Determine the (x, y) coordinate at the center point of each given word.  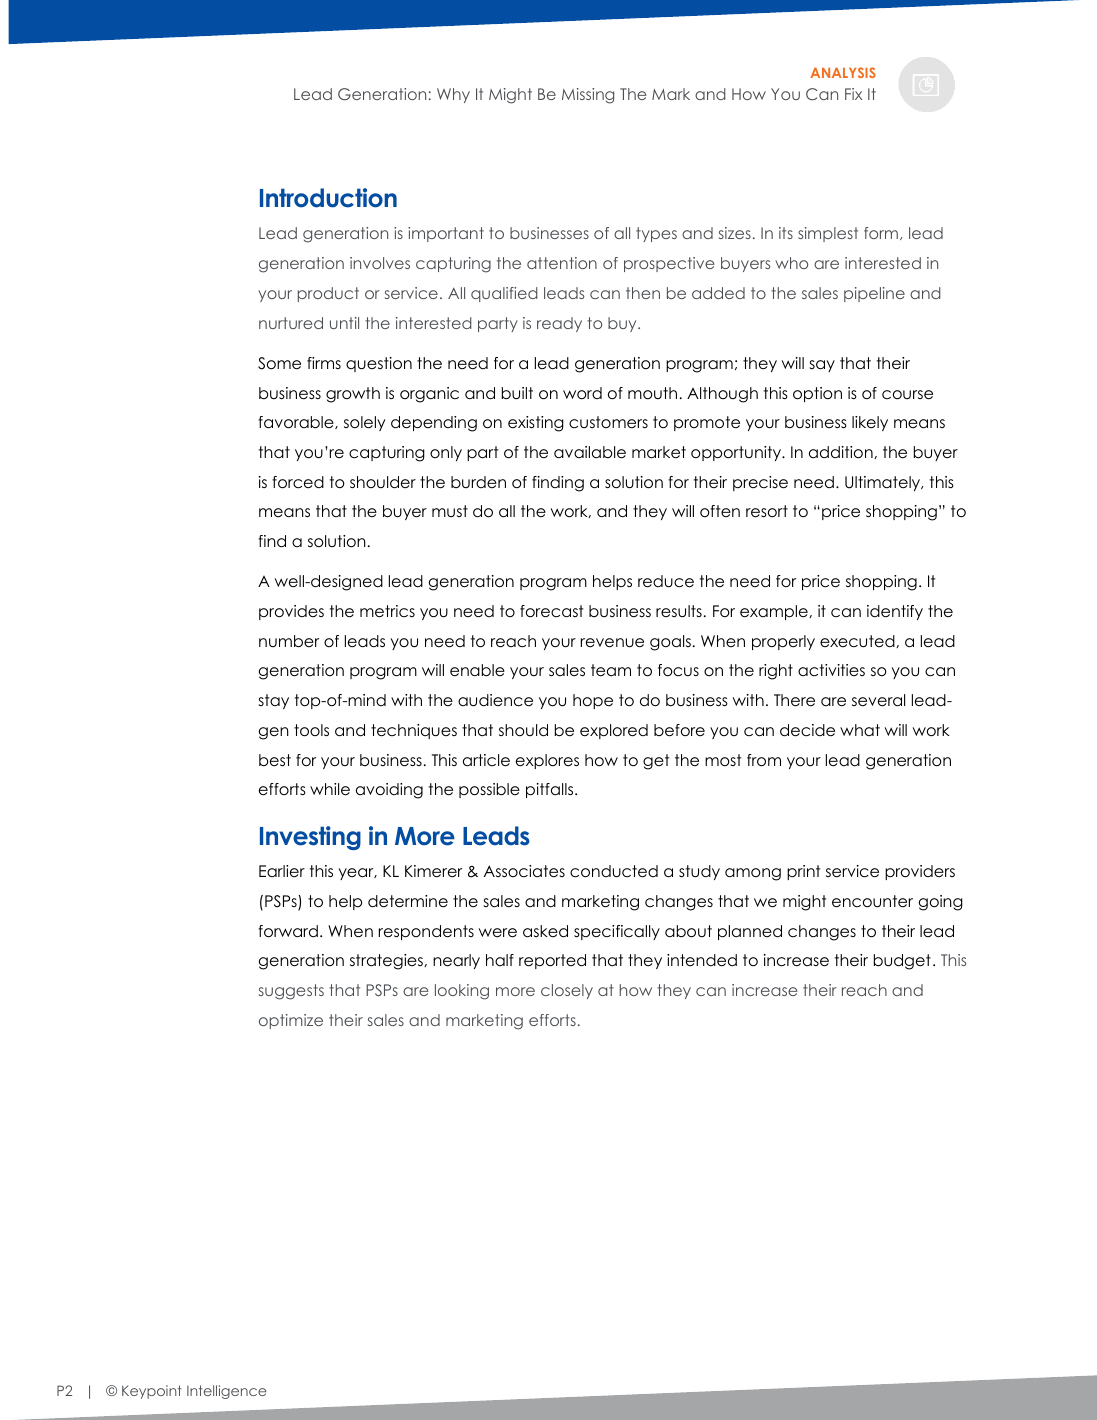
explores (547, 761)
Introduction (328, 198)
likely (870, 423)
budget (902, 962)
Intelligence (226, 1392)
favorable (297, 422)
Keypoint (152, 1392)
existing (536, 424)
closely (567, 991)
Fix (853, 94)
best (275, 760)
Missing (588, 96)
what (860, 730)
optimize (291, 1021)
